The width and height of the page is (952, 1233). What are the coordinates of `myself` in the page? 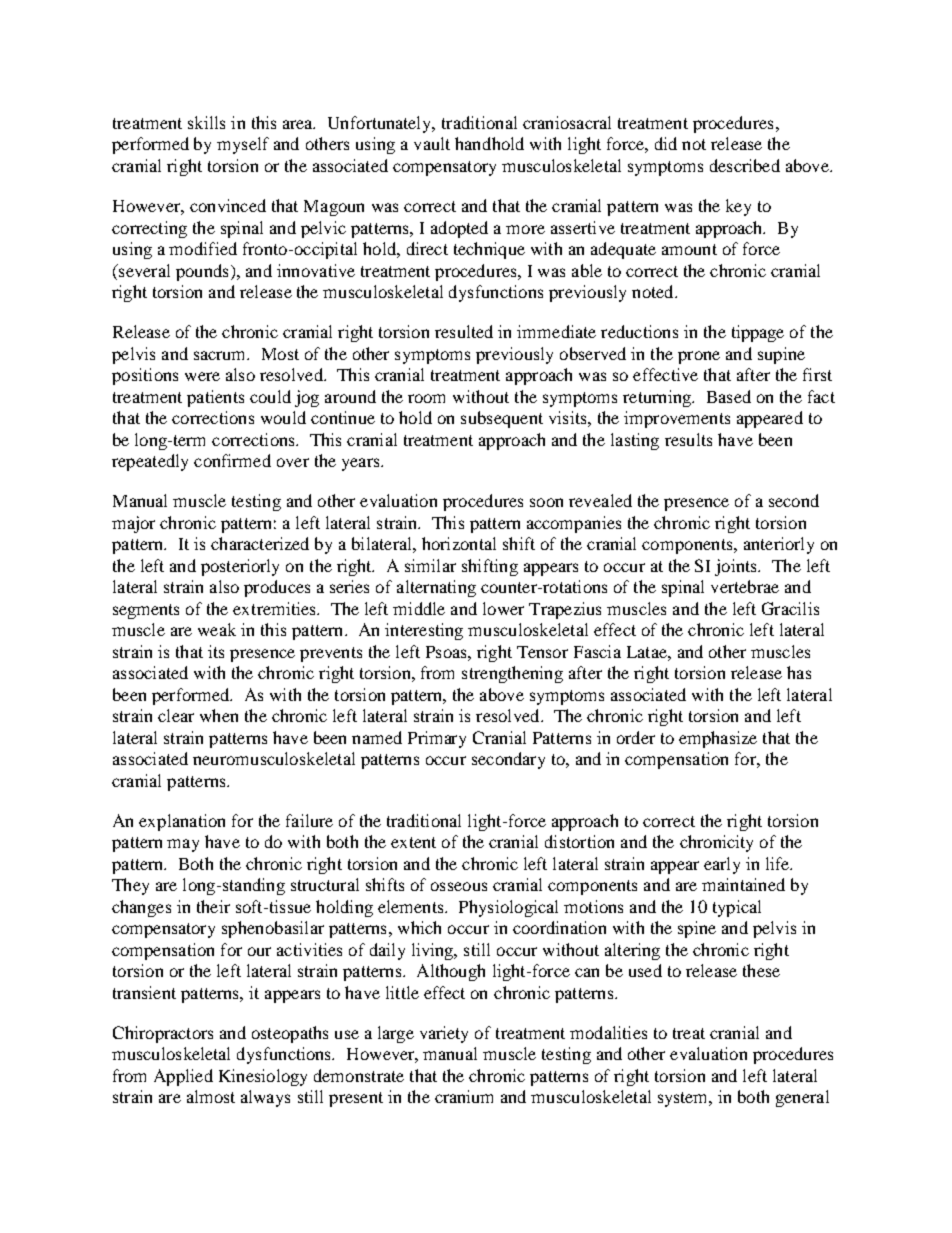 It's located at (243, 145).
